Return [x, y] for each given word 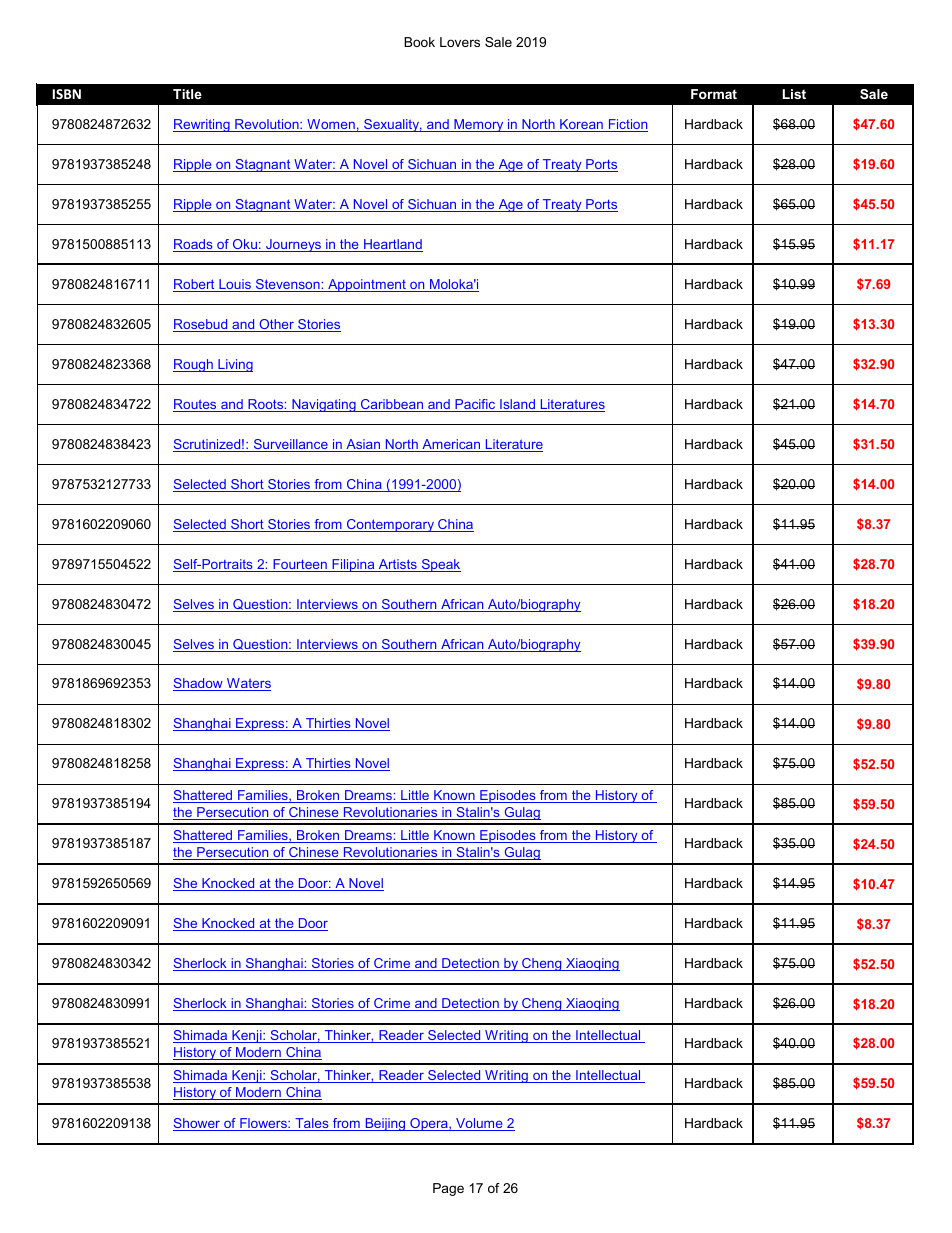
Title [187, 94]
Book [419, 42]
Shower [197, 1124]
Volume [479, 1124]
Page [448, 1189]
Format [714, 94]
